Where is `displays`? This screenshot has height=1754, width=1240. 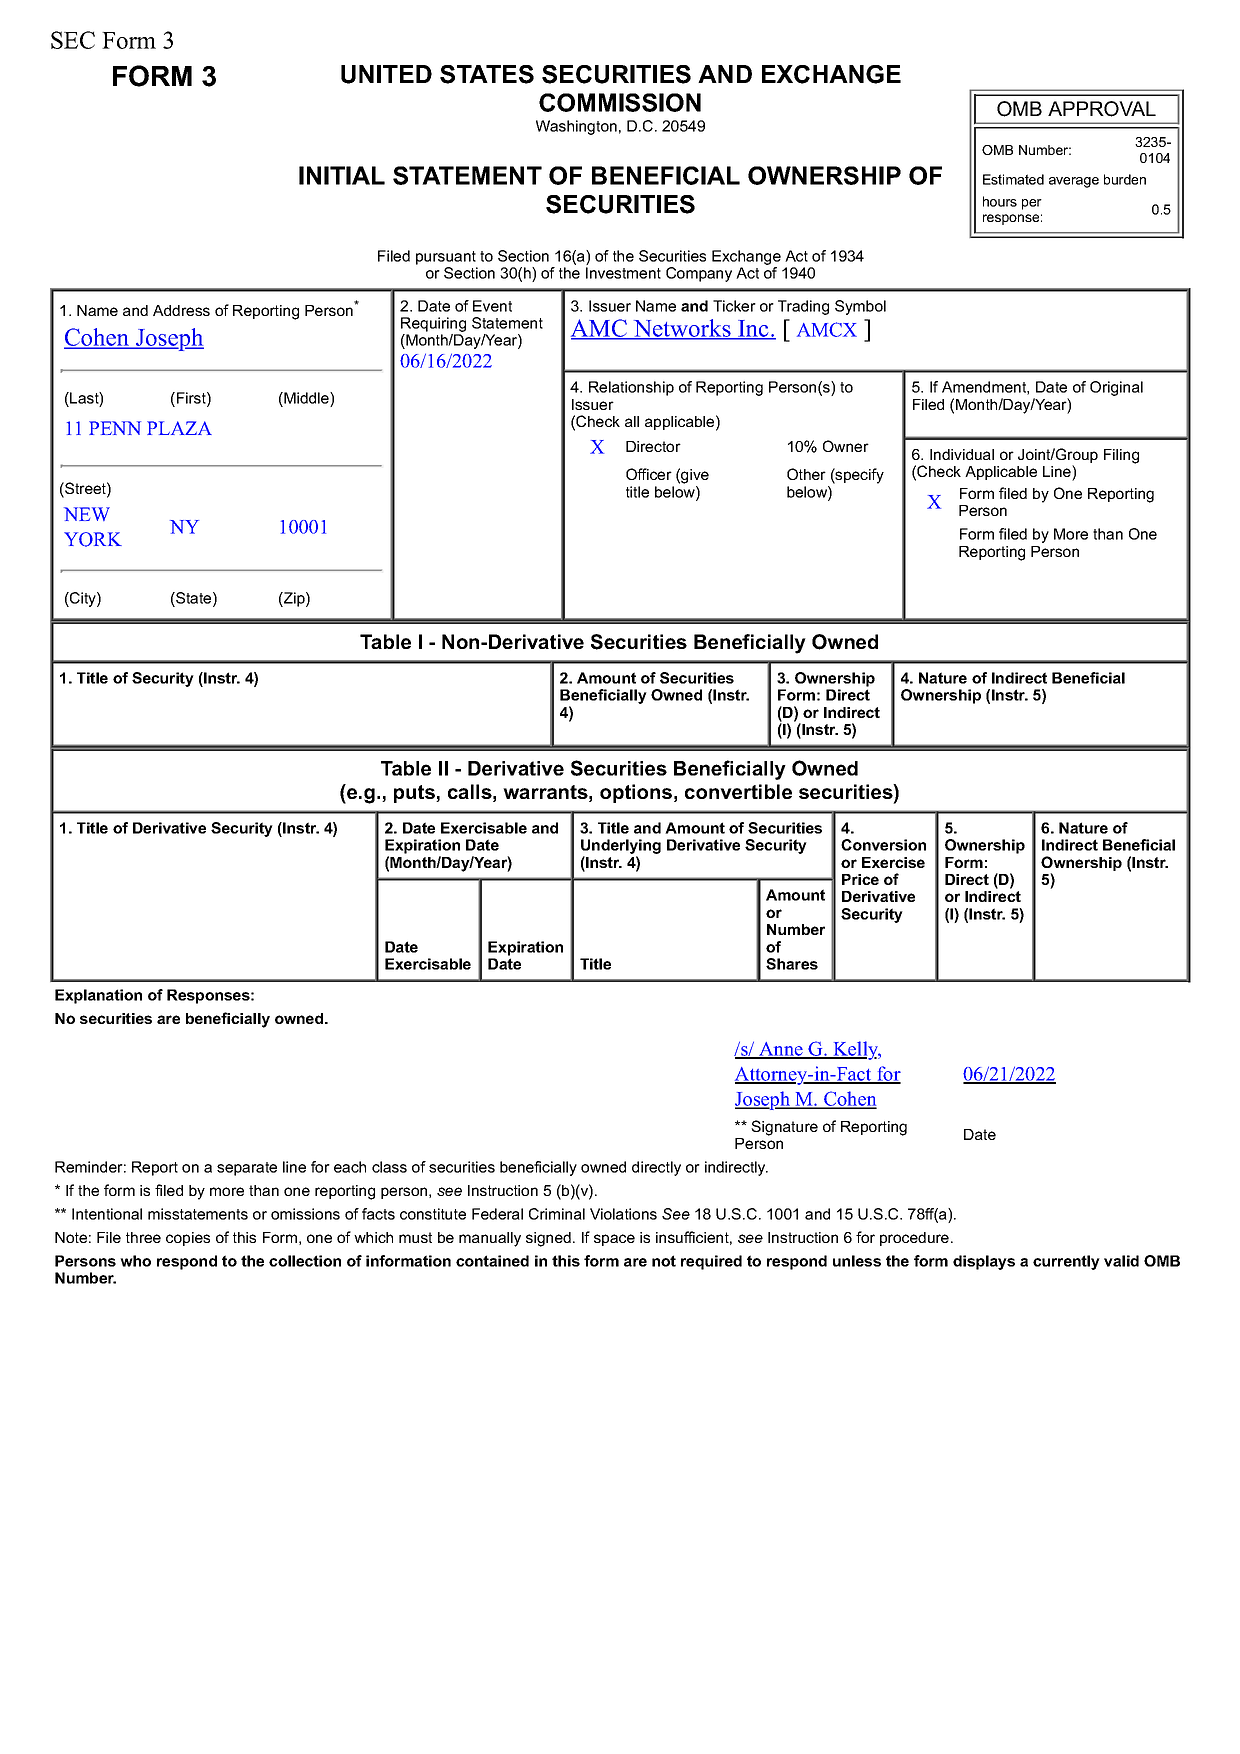 displays is located at coordinates (984, 1262).
